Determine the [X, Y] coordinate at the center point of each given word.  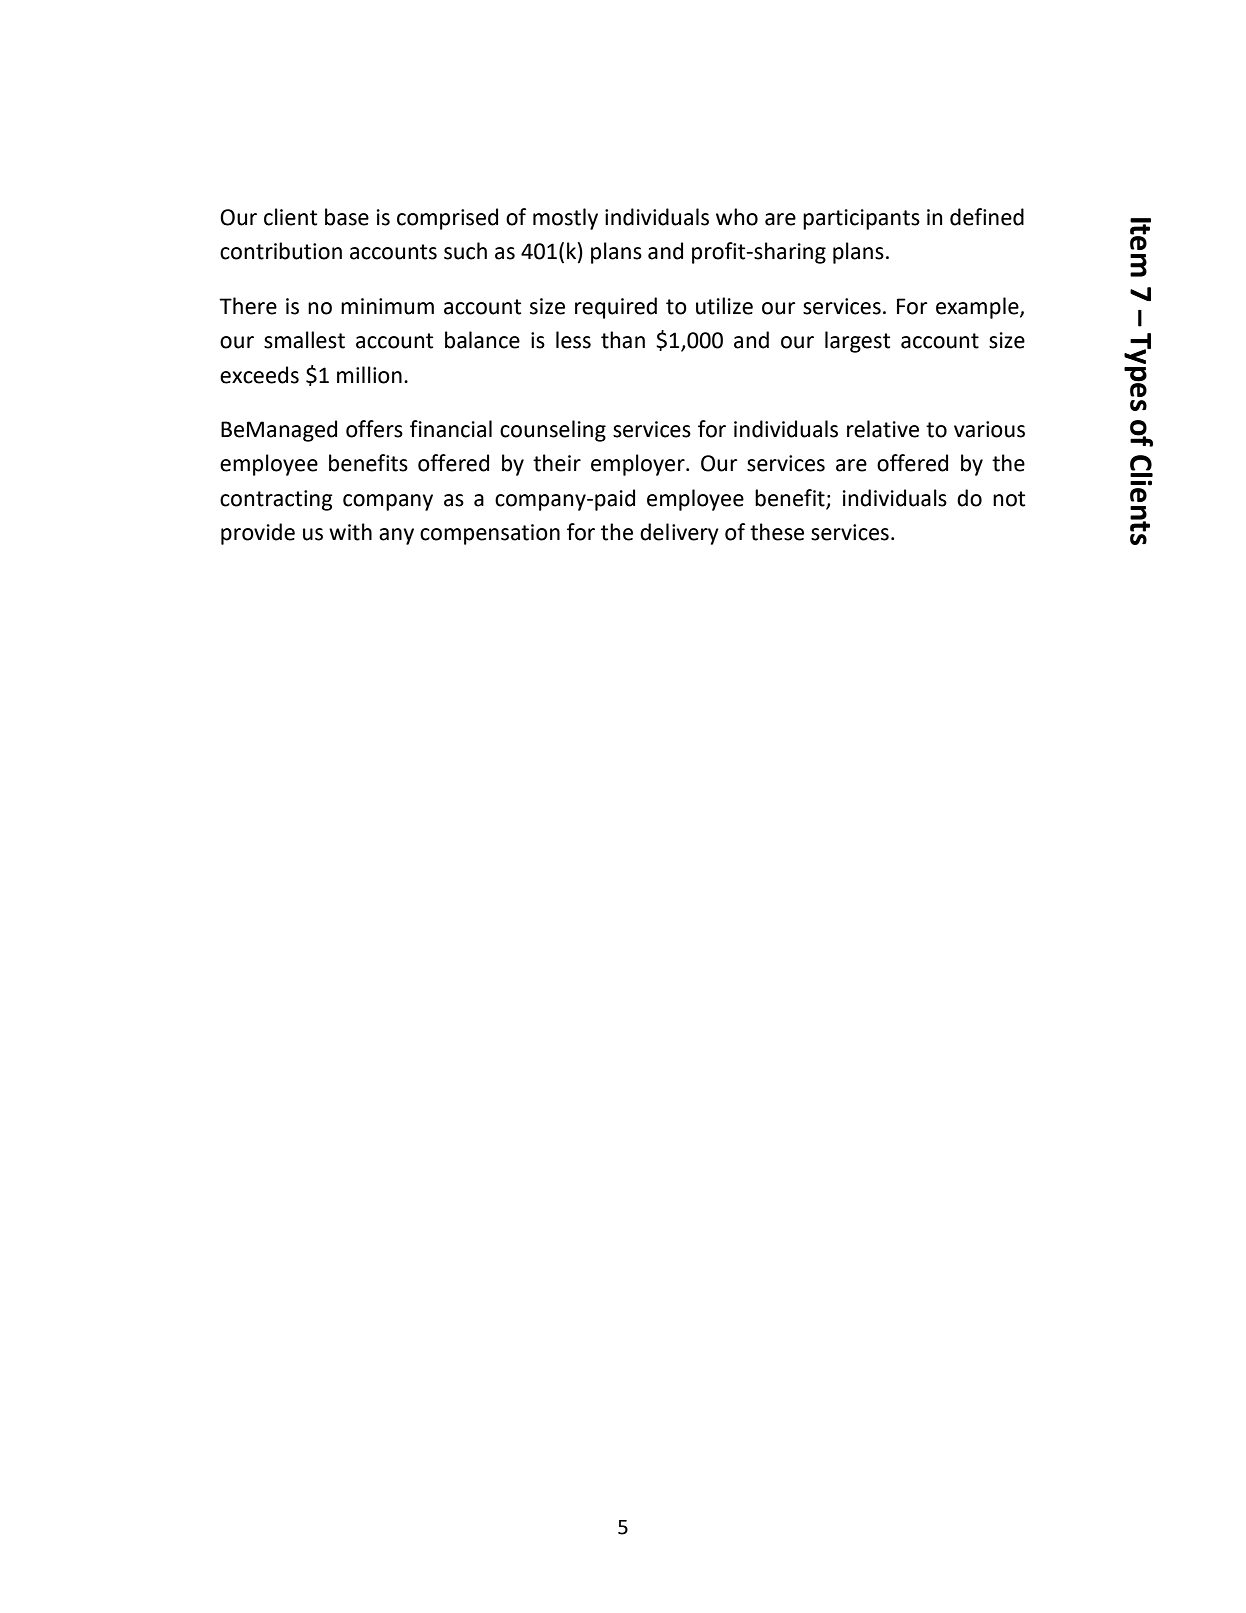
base [347, 217]
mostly [565, 219]
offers [374, 429]
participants [861, 219]
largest [857, 342]
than [623, 340]
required [616, 308]
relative [883, 429]
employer [639, 465]
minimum [387, 306]
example [978, 308]
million [369, 375]
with [350, 532]
